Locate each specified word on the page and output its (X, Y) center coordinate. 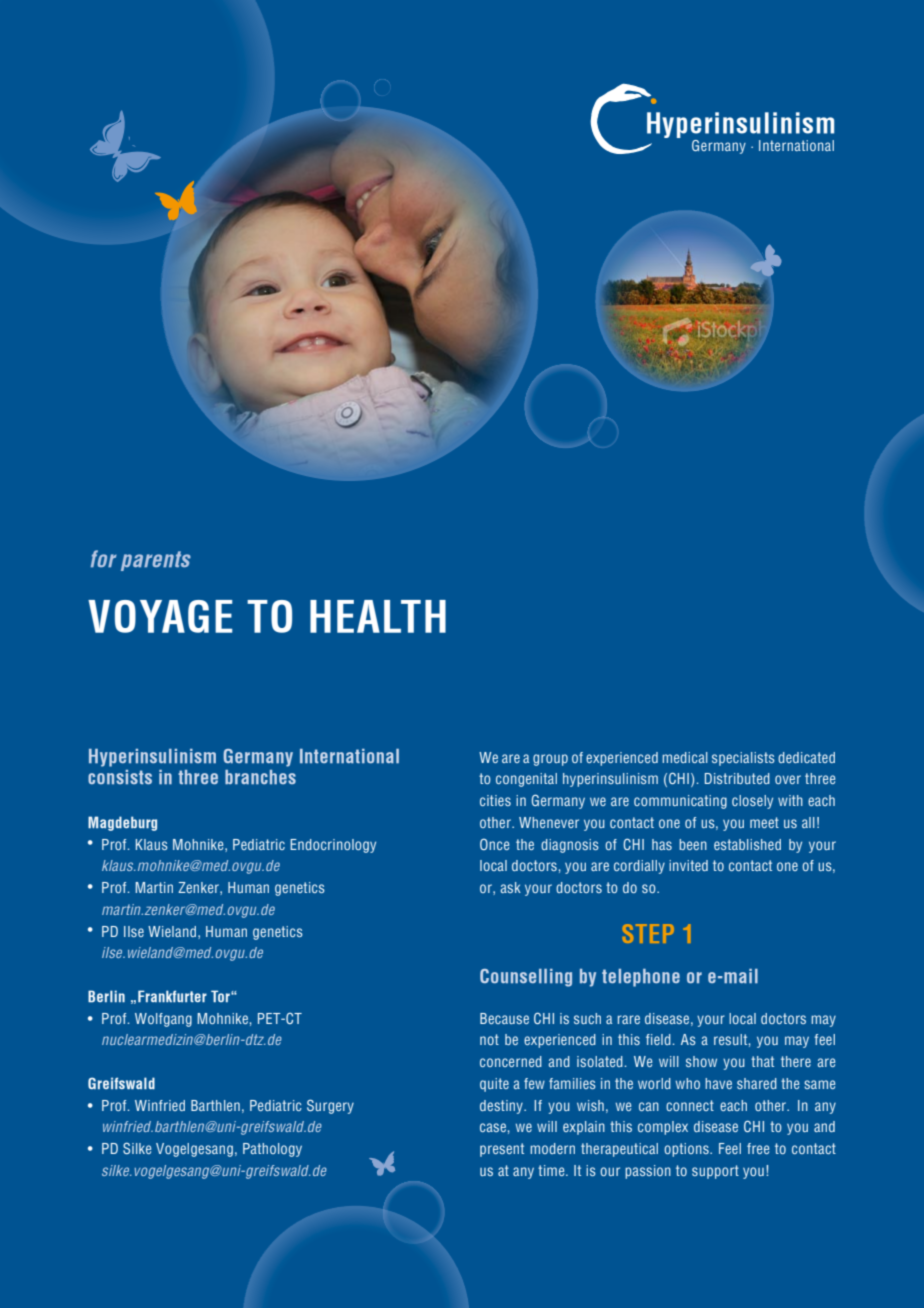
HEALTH (378, 616)
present (502, 1150)
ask (511, 887)
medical (685, 757)
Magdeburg (122, 823)
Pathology (272, 1150)
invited (688, 865)
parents (156, 561)
